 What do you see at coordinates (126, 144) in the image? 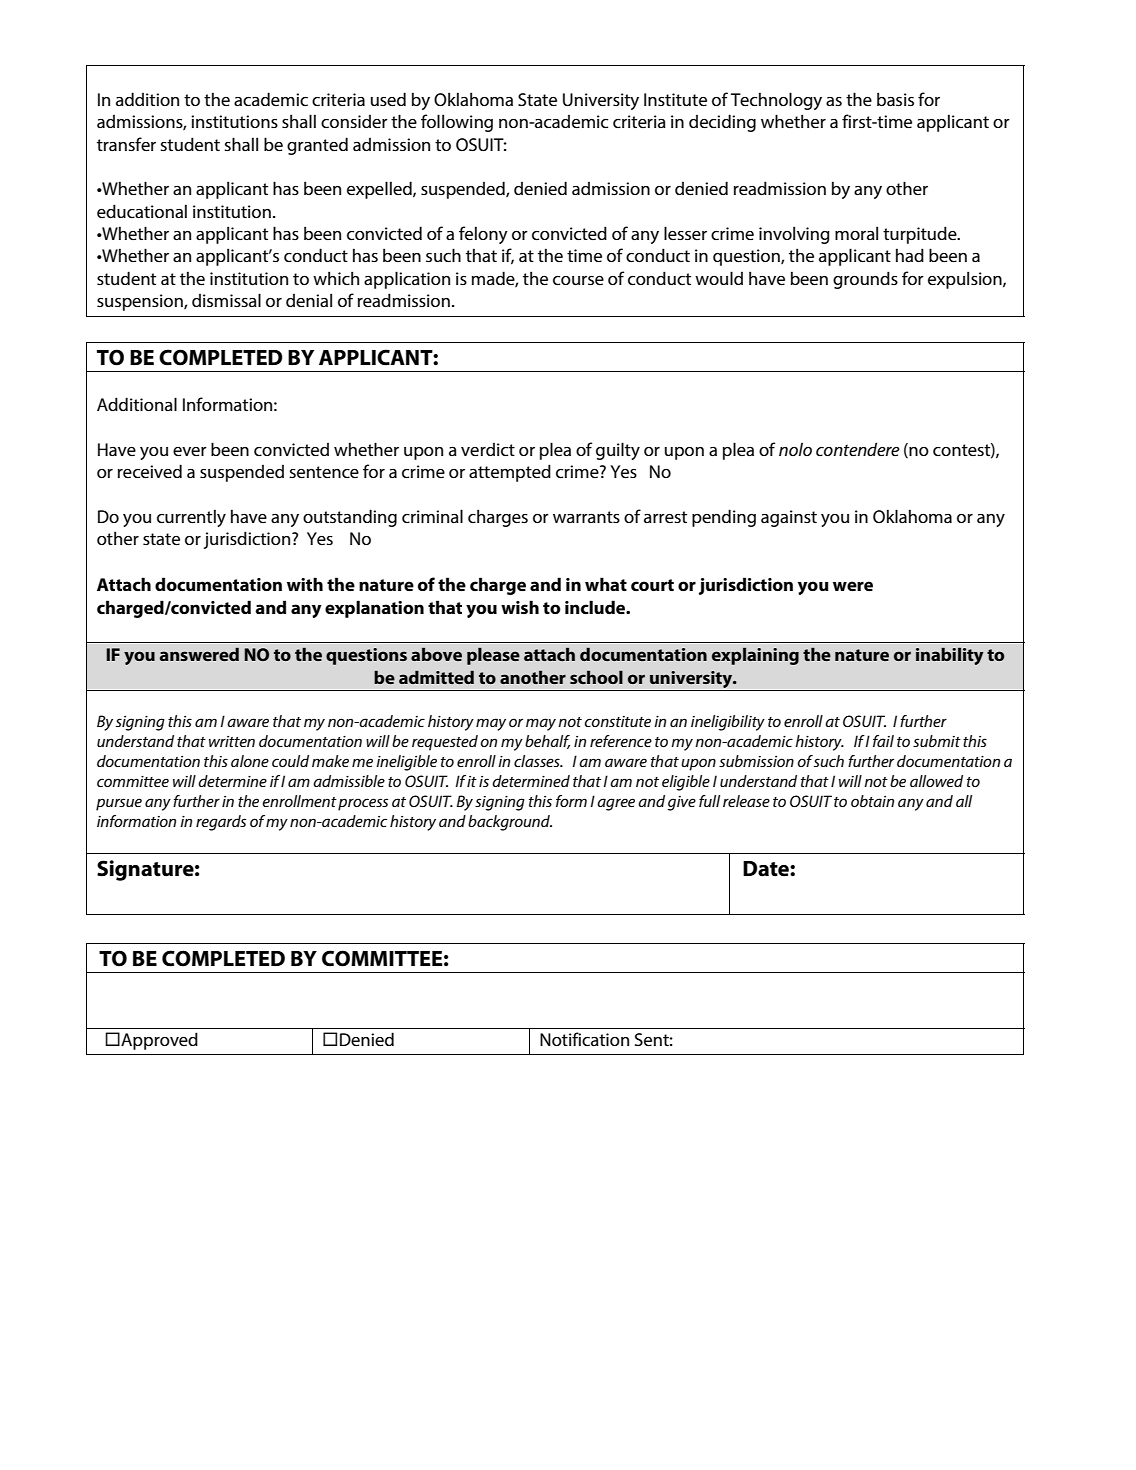
I see `transfer` at bounding box center [126, 144].
